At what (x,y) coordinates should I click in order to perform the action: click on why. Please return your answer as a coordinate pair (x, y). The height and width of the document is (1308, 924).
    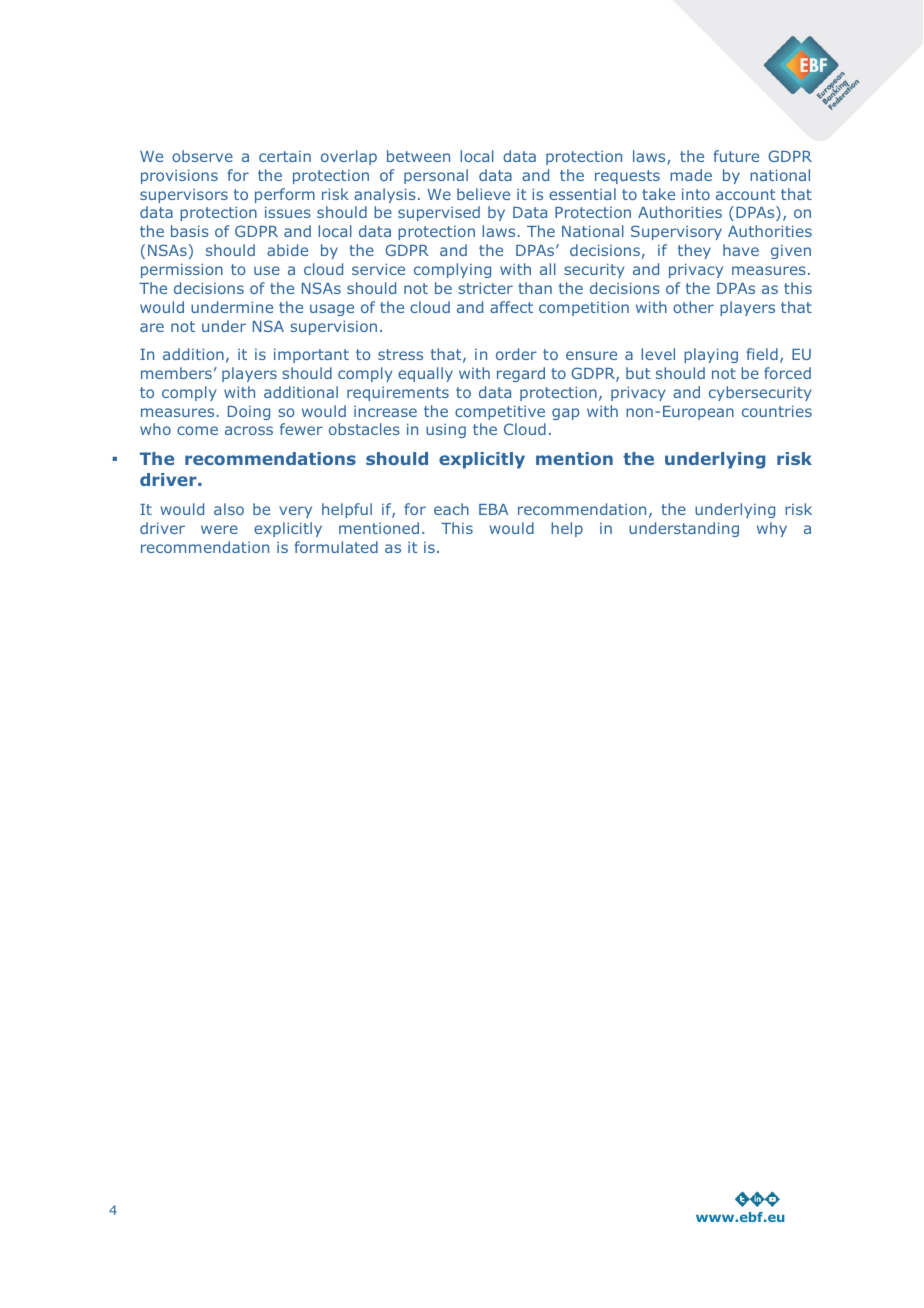
    Looking at the image, I should click on (772, 529).
